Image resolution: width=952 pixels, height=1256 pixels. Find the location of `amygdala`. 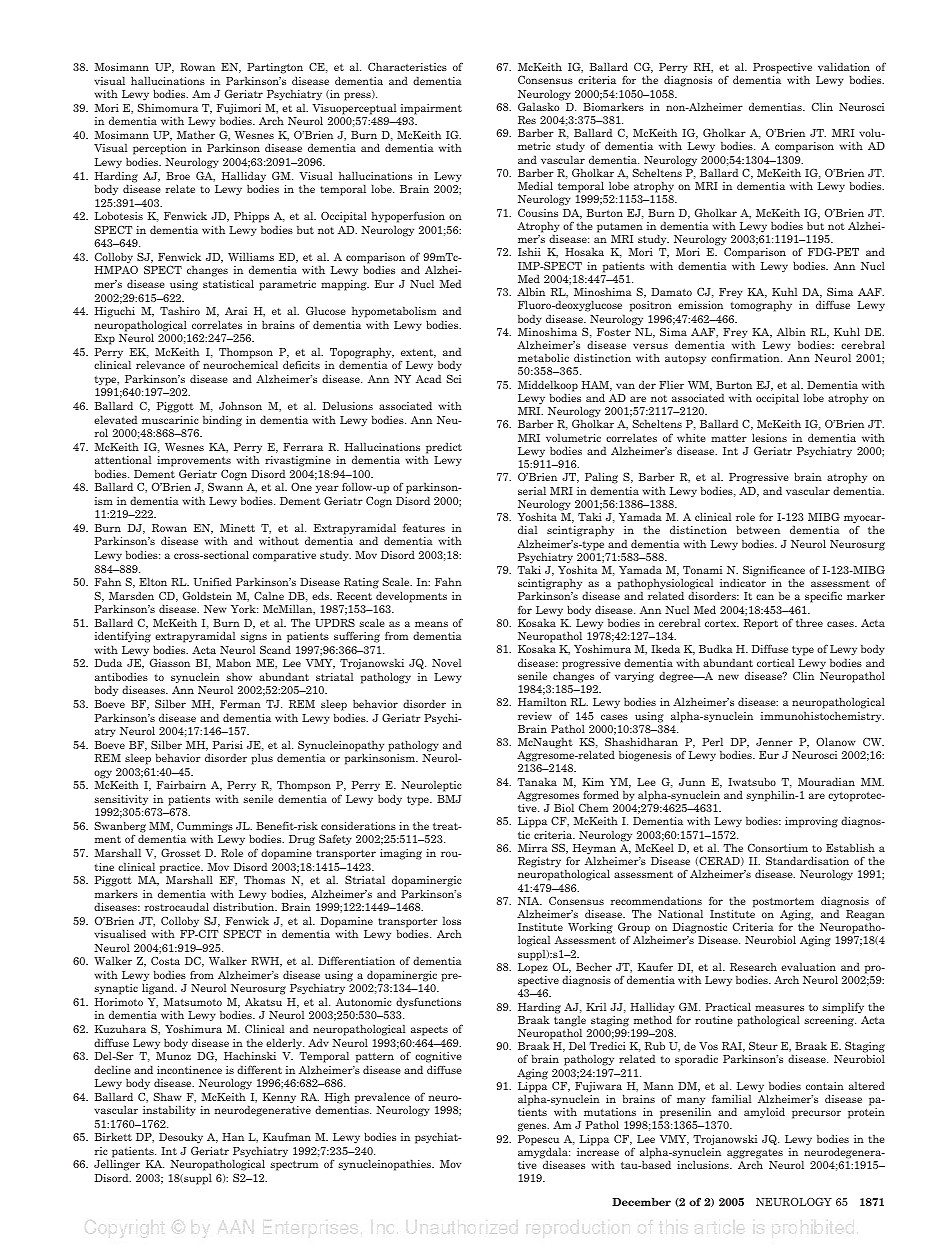

amygdala is located at coordinates (544, 1153).
